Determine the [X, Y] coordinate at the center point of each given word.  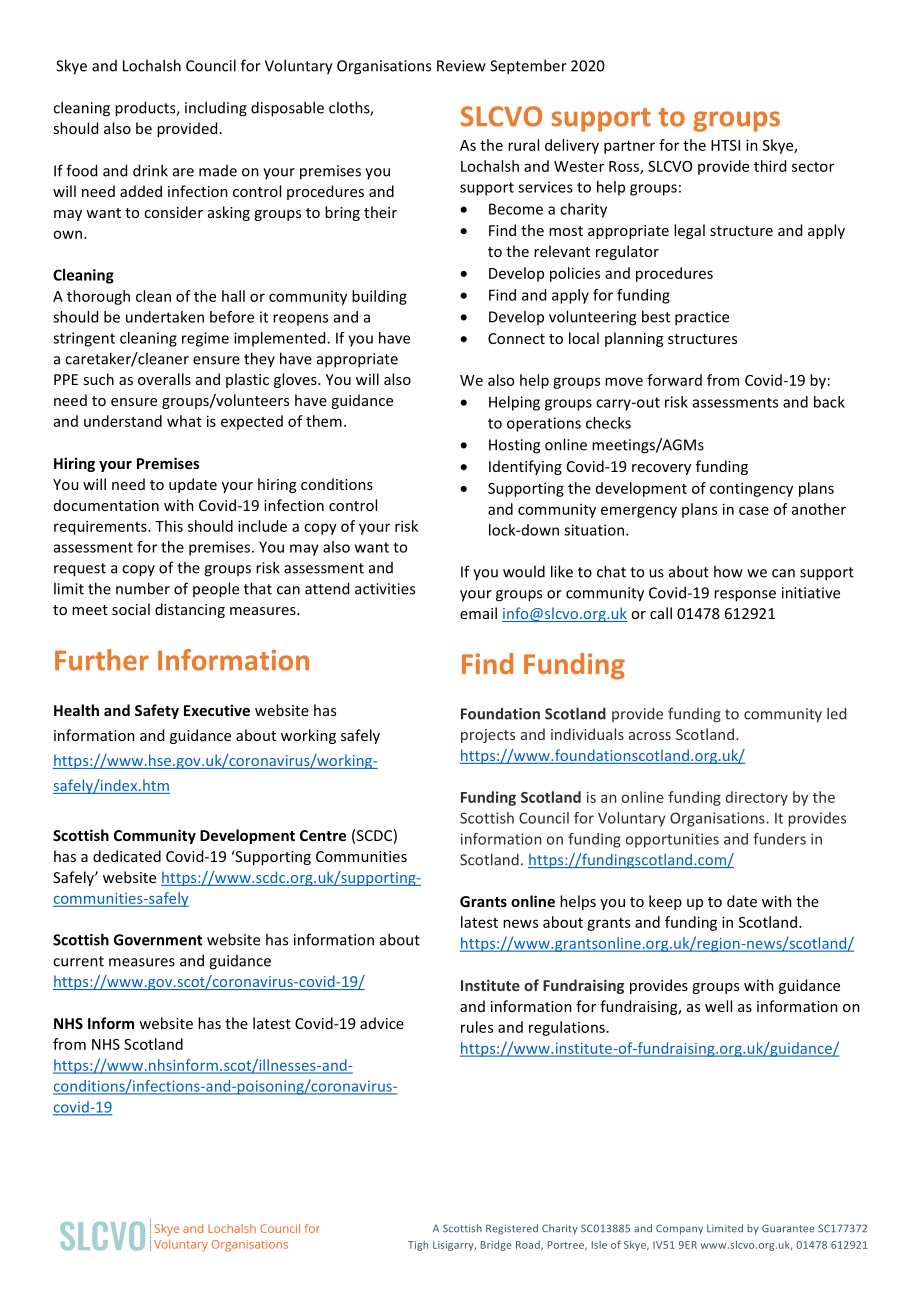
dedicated [127, 856]
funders [779, 839]
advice [382, 1023]
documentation [106, 505]
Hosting [514, 446]
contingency [751, 489]
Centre [323, 835]
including [216, 109]
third [770, 166]
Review [461, 66]
